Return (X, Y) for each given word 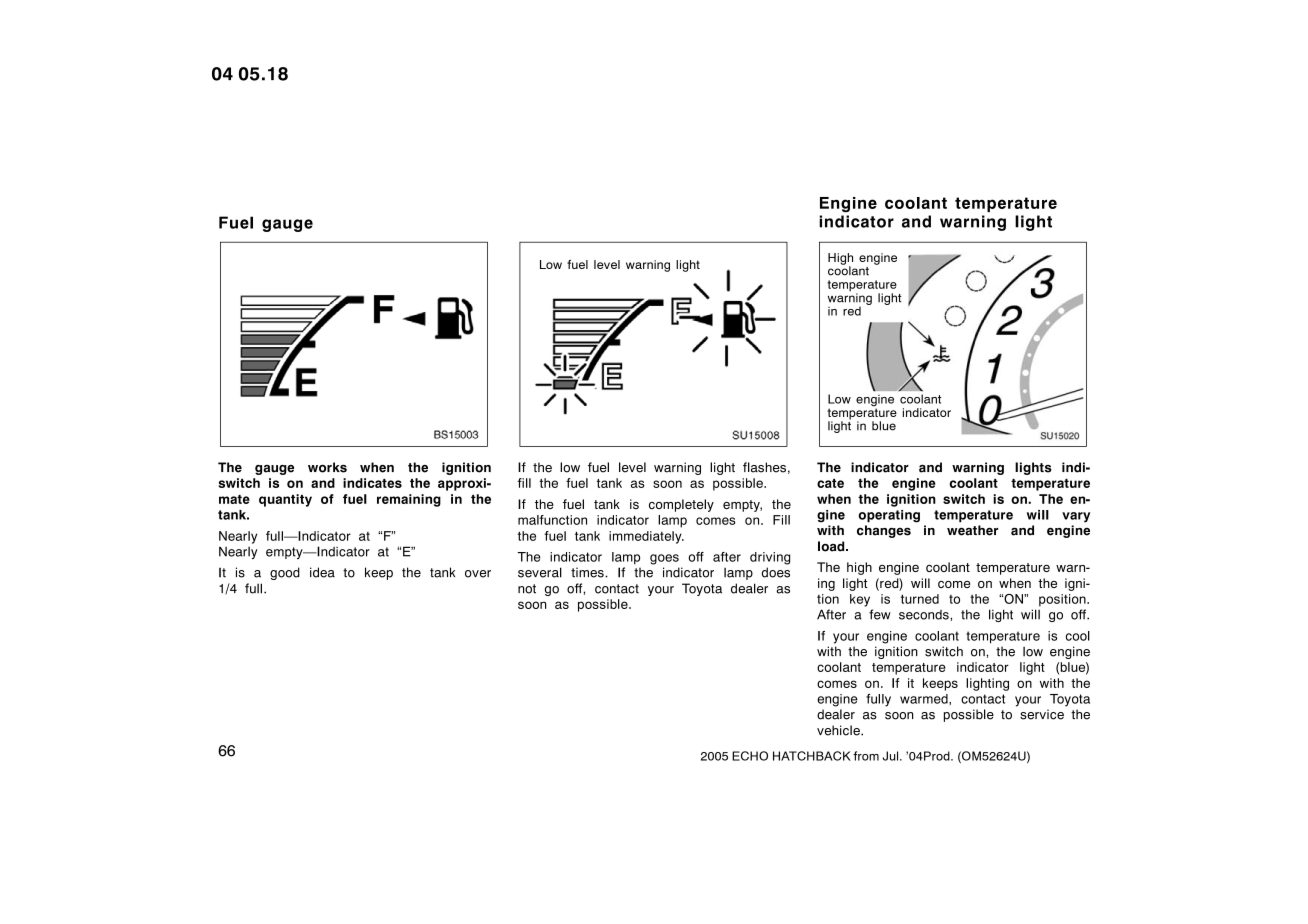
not (527, 589)
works (327, 467)
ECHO (750, 756)
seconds (925, 615)
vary (1076, 517)
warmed (925, 699)
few (880, 614)
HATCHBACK (812, 756)
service (1042, 714)
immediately (646, 537)
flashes (764, 467)
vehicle (839, 730)
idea (322, 572)
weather (972, 530)
